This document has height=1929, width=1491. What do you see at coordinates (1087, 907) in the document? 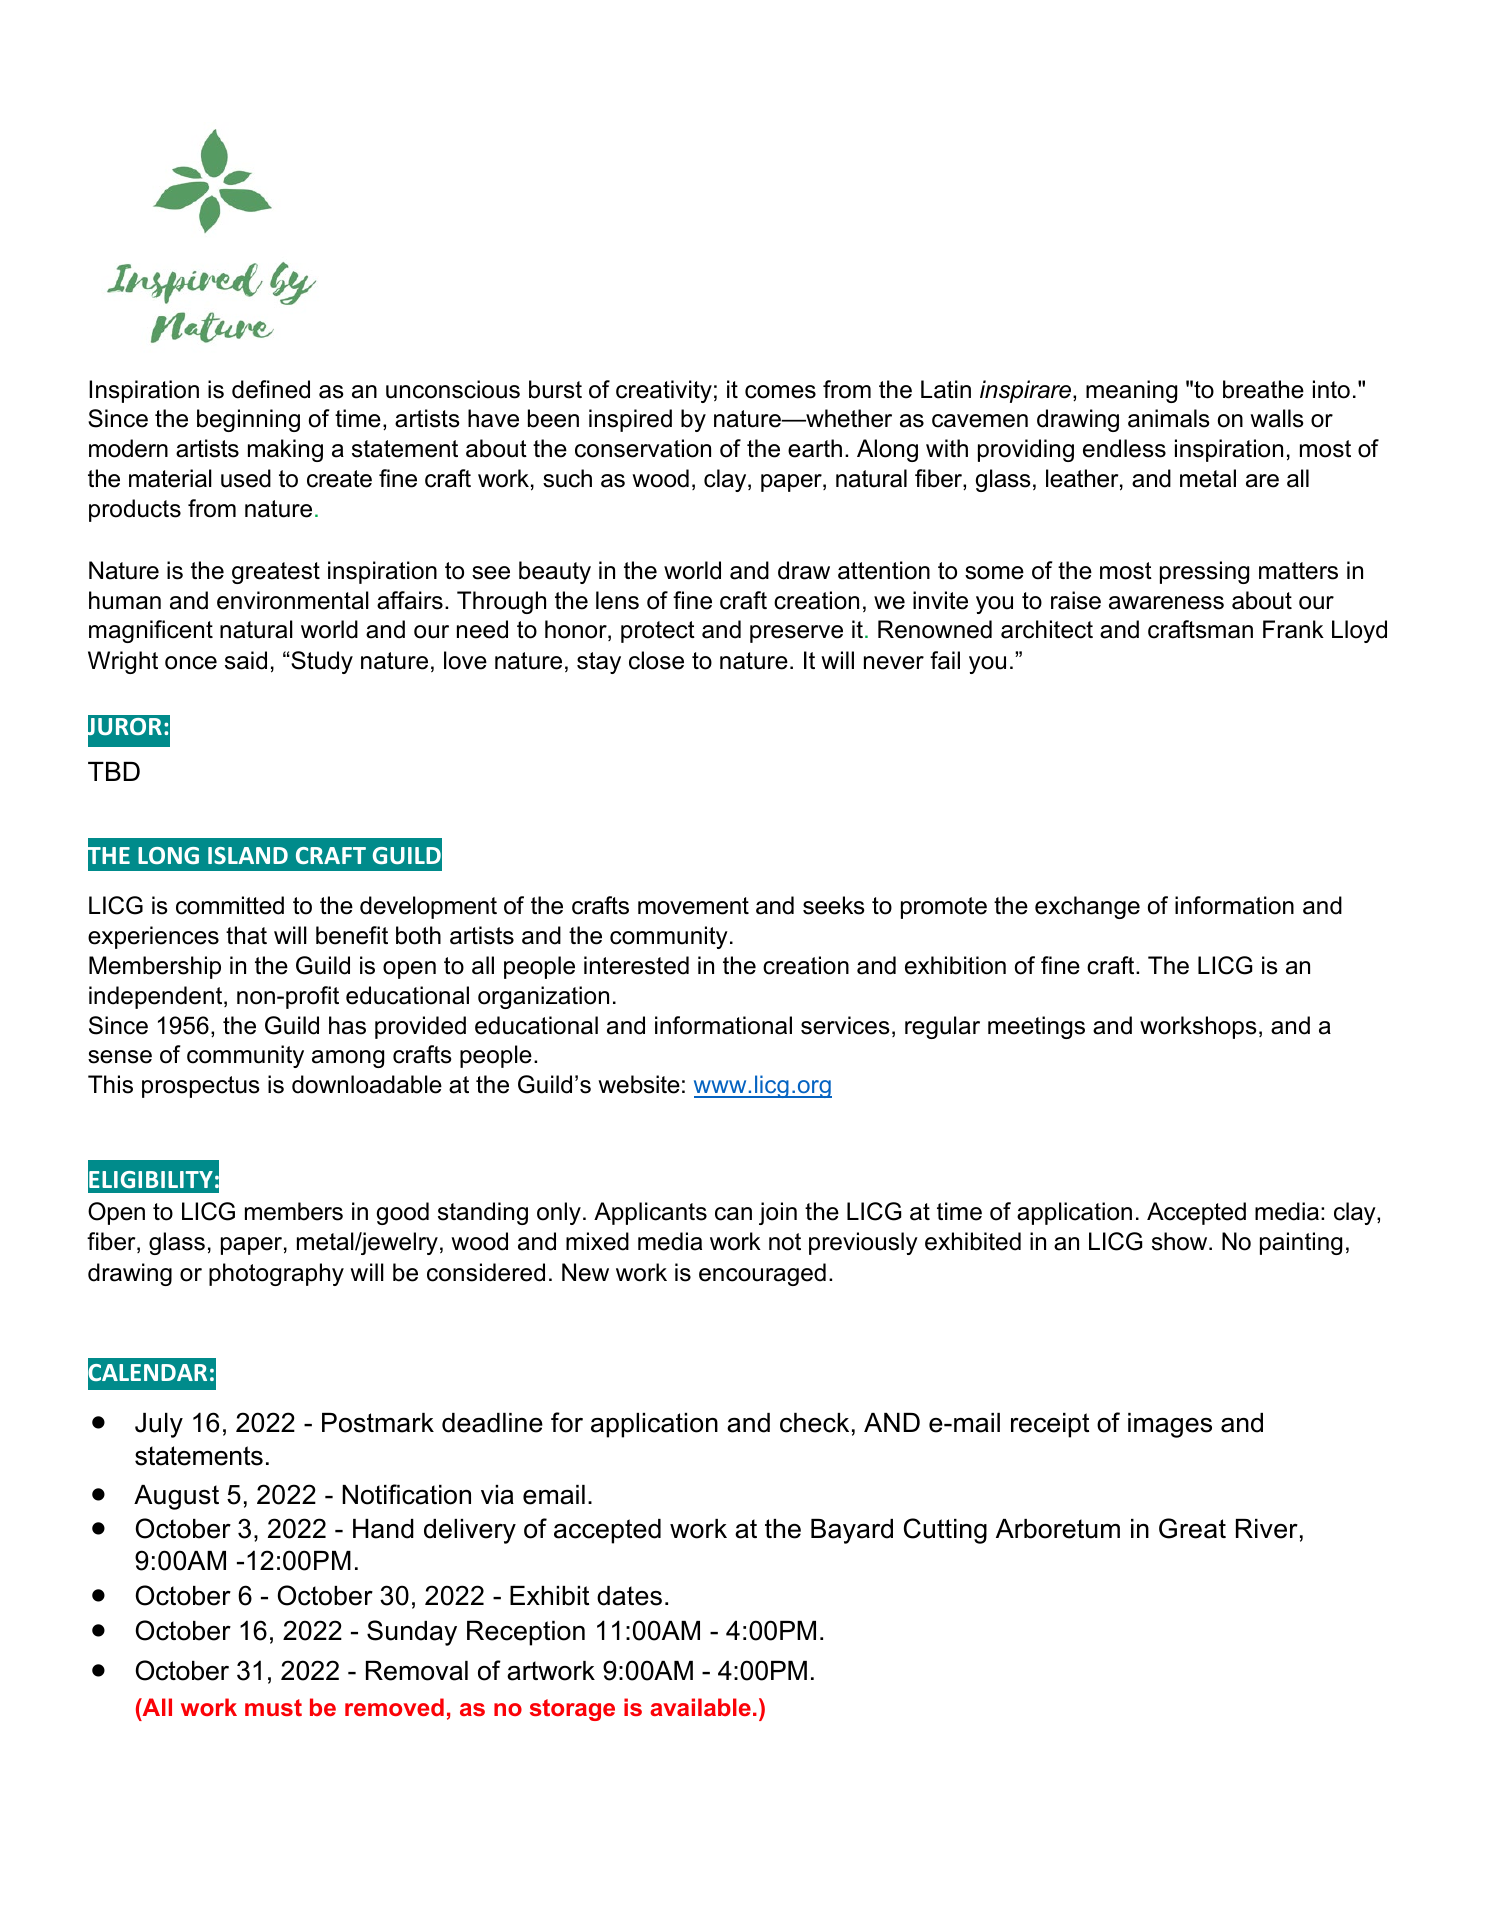
I see `exchange` at bounding box center [1087, 907].
